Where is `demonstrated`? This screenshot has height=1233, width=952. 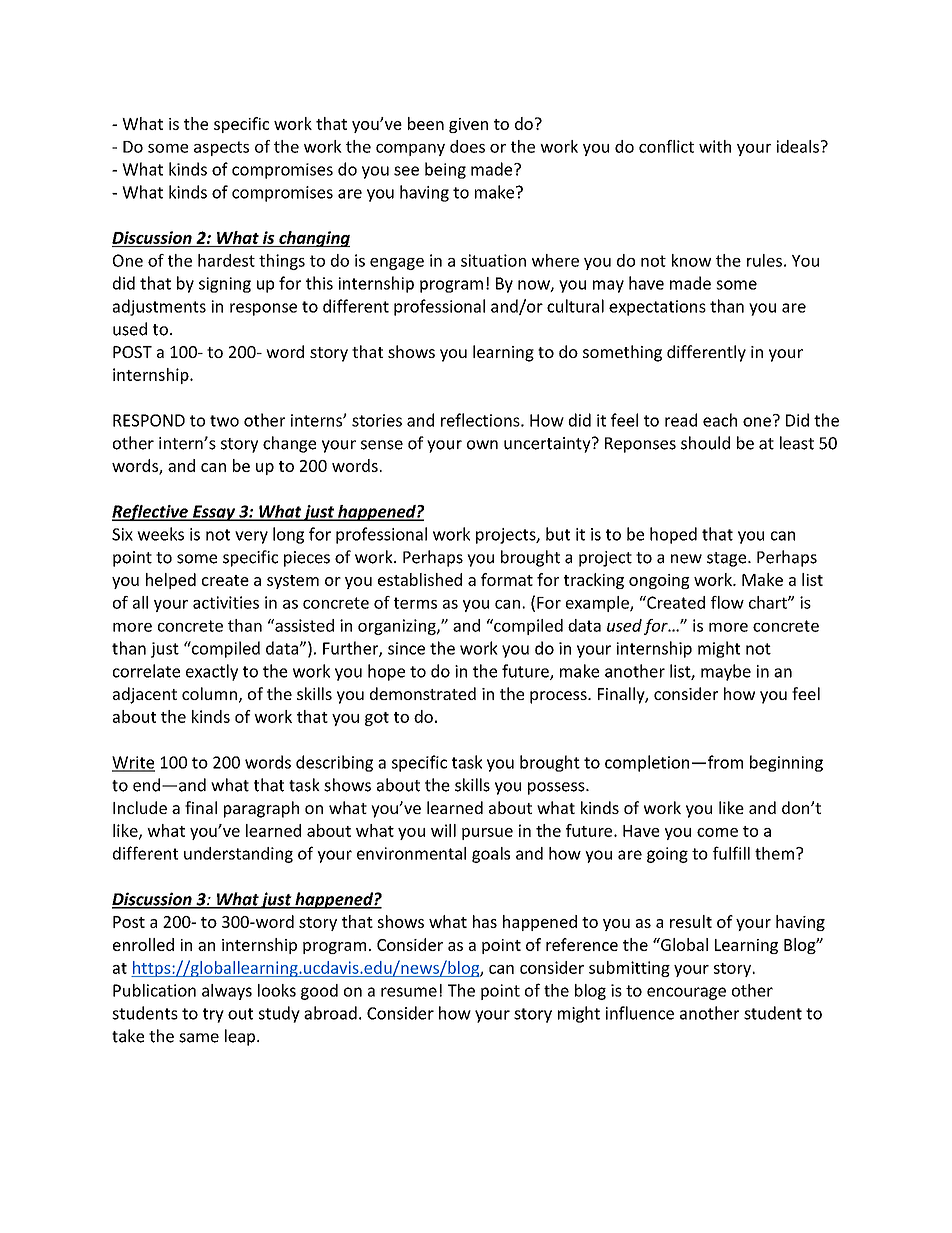
demonstrated is located at coordinates (423, 693).
